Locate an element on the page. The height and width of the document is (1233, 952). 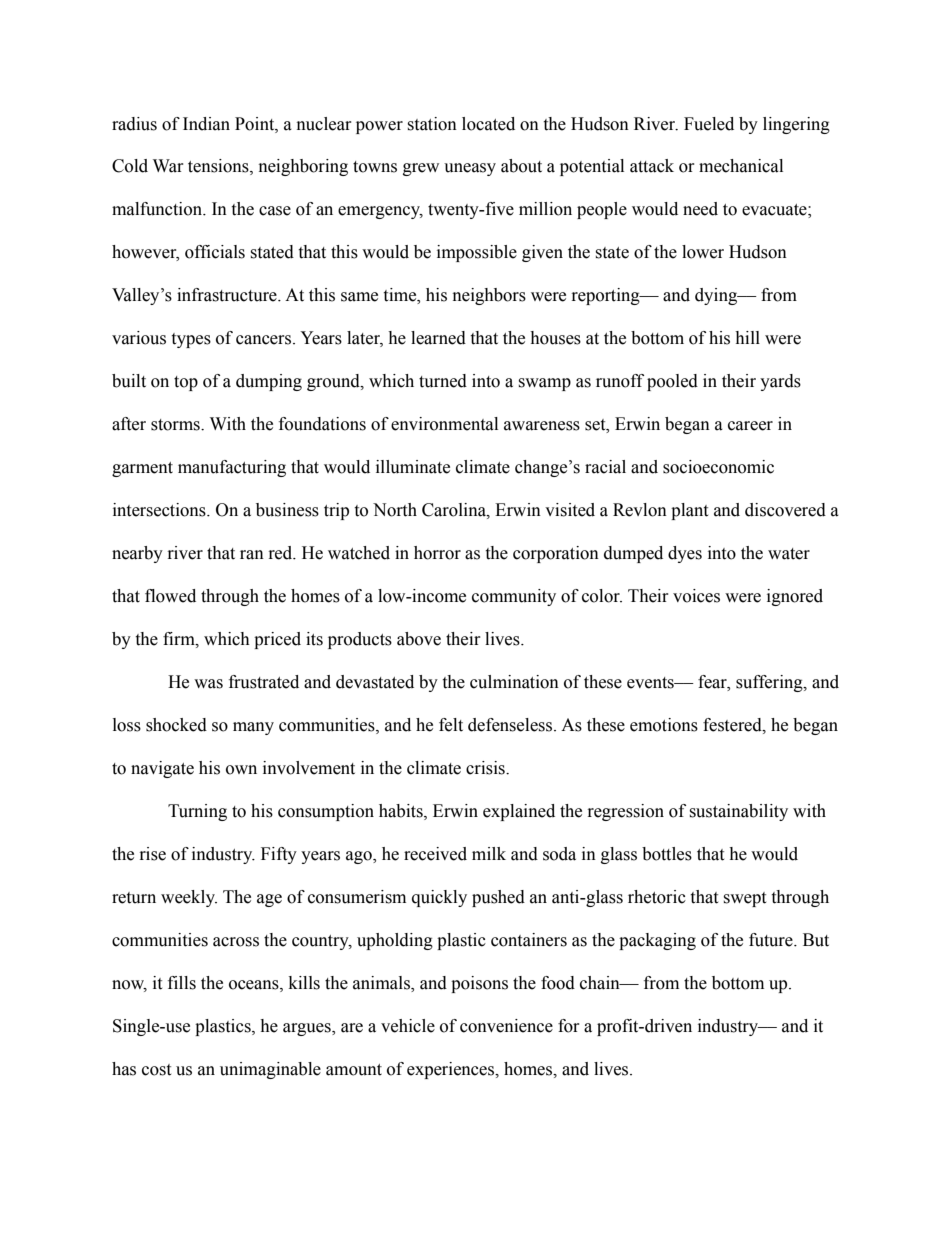
manufacturing is located at coordinates (232, 468).
